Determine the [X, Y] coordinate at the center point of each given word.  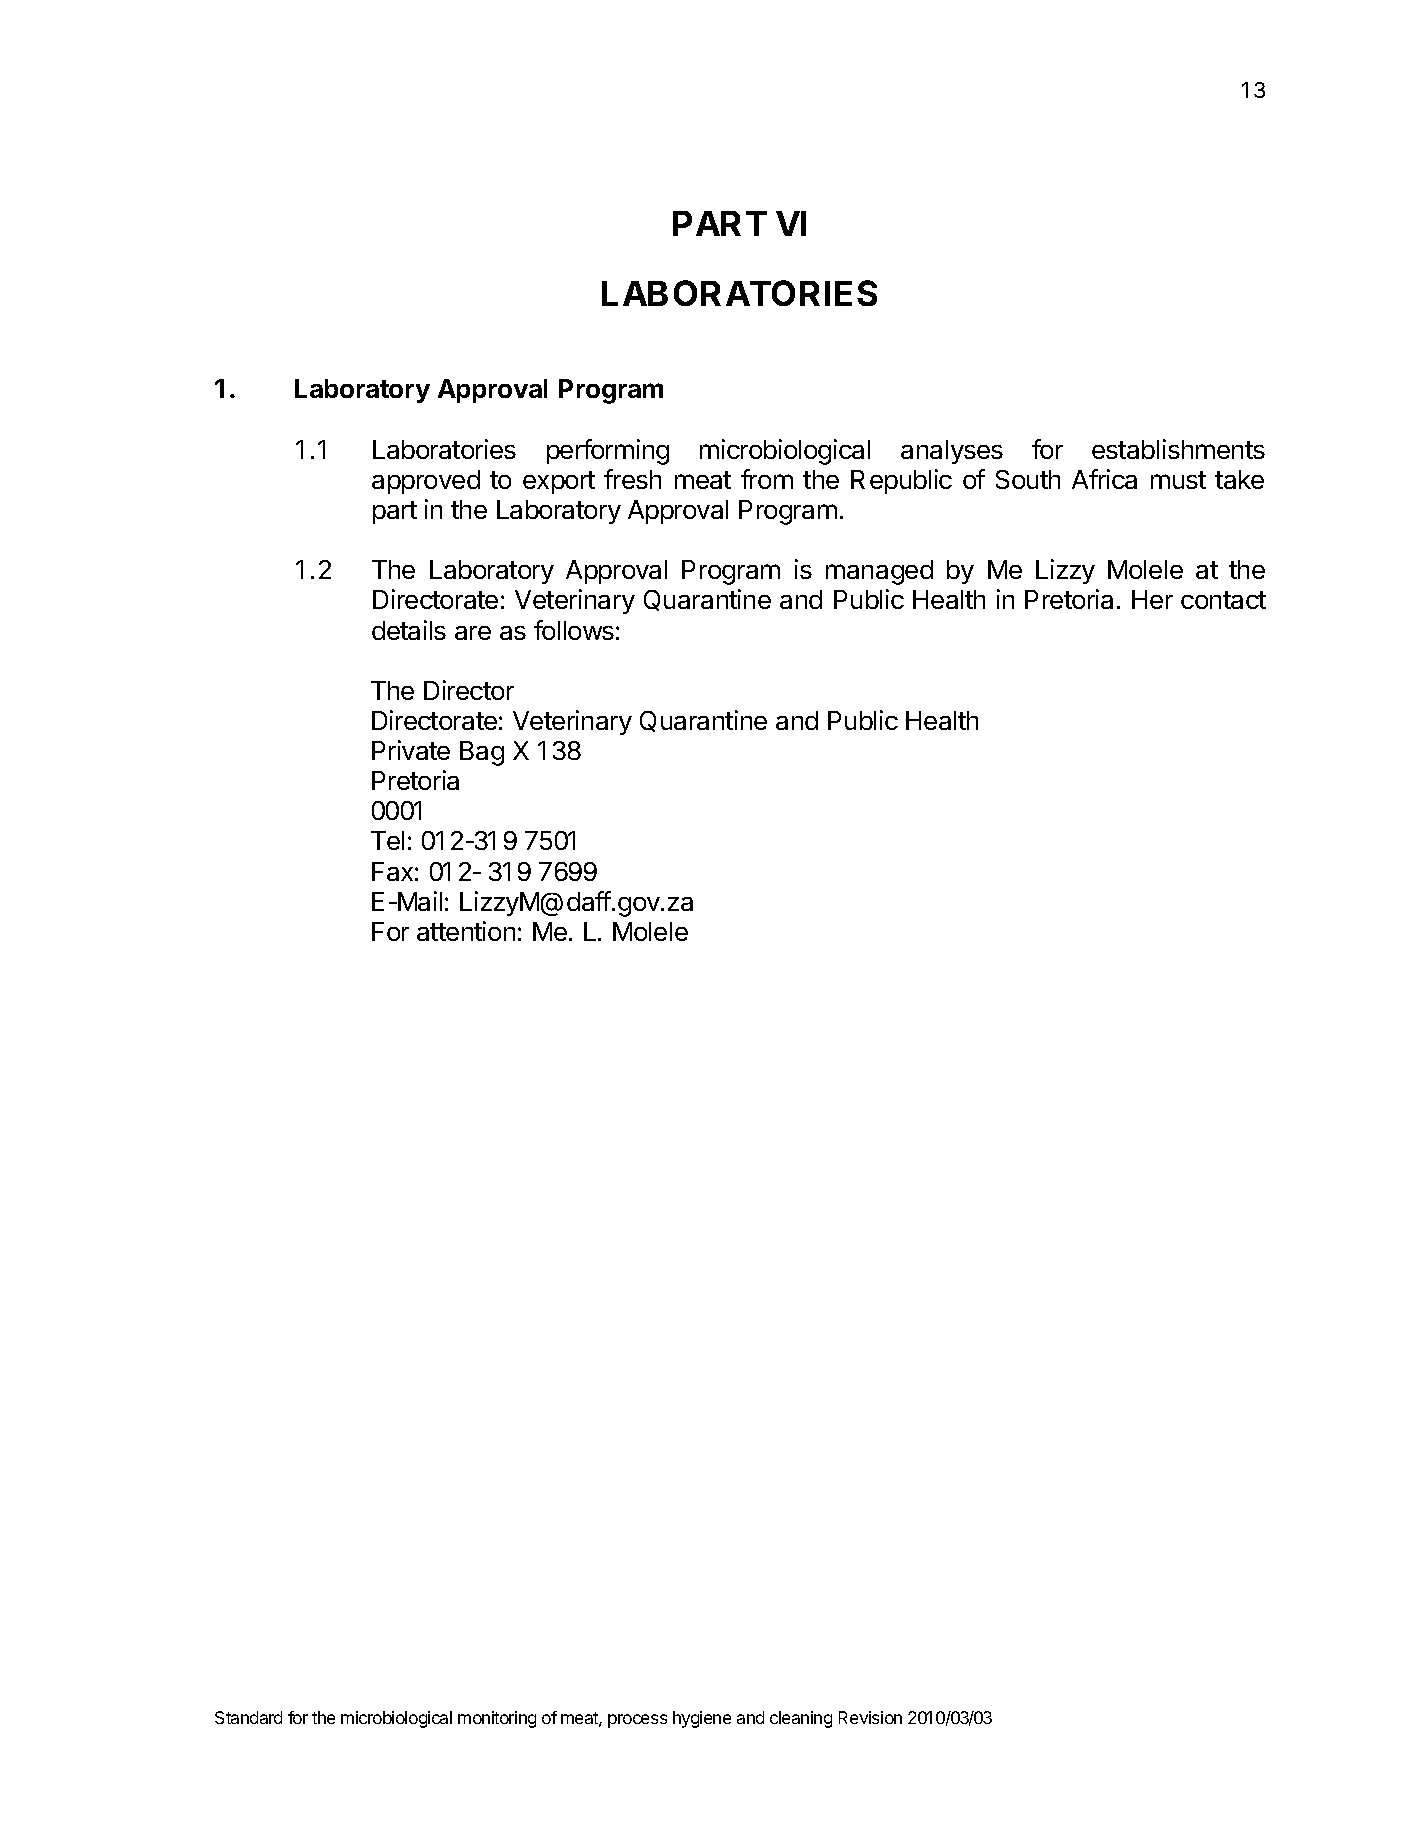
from [767, 479]
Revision [870, 1717]
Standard [248, 1717]
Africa [1104, 479]
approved [426, 482]
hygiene [702, 1719]
